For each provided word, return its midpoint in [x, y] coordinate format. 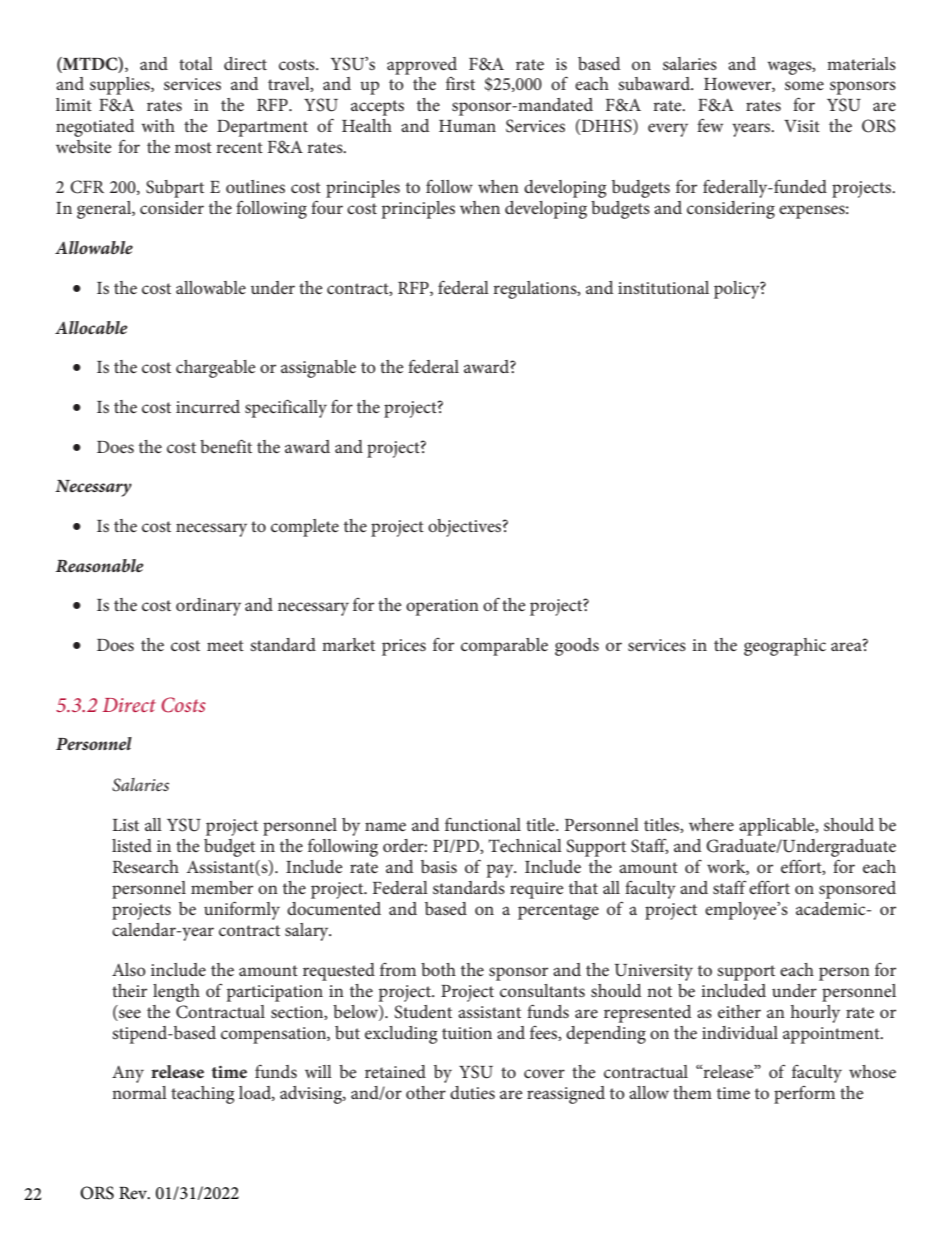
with [158, 125]
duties [472, 1092]
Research [146, 866]
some [804, 85]
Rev [134, 1193]
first [460, 83]
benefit [226, 446]
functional [483, 824]
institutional [663, 287]
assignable [318, 369]
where [711, 824]
